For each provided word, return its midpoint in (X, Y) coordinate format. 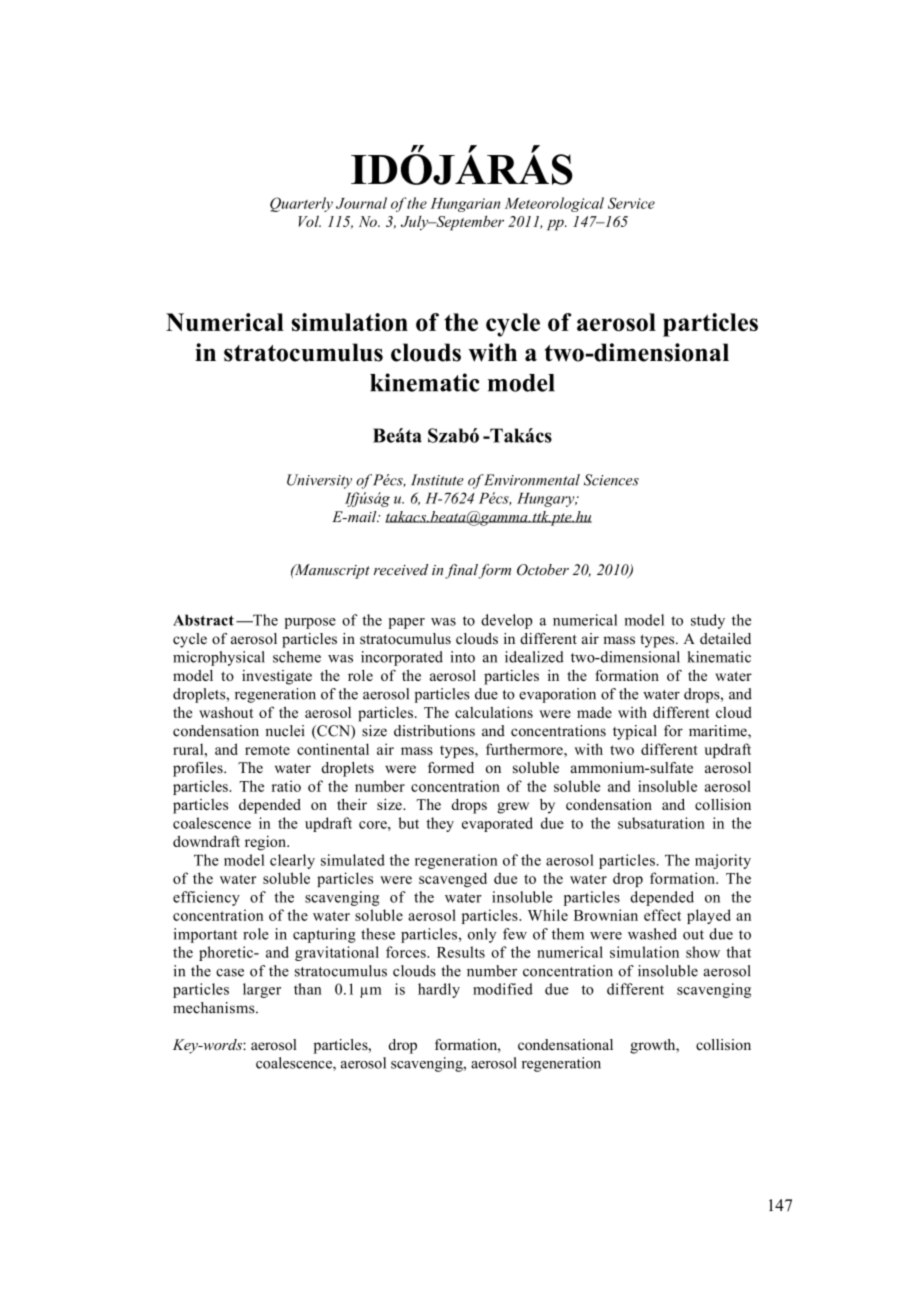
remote (267, 750)
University (319, 481)
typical (635, 732)
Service (631, 203)
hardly (439, 990)
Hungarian (465, 205)
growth (654, 1046)
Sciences (611, 480)
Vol (309, 221)
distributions (434, 731)
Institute (437, 480)
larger (262, 990)
